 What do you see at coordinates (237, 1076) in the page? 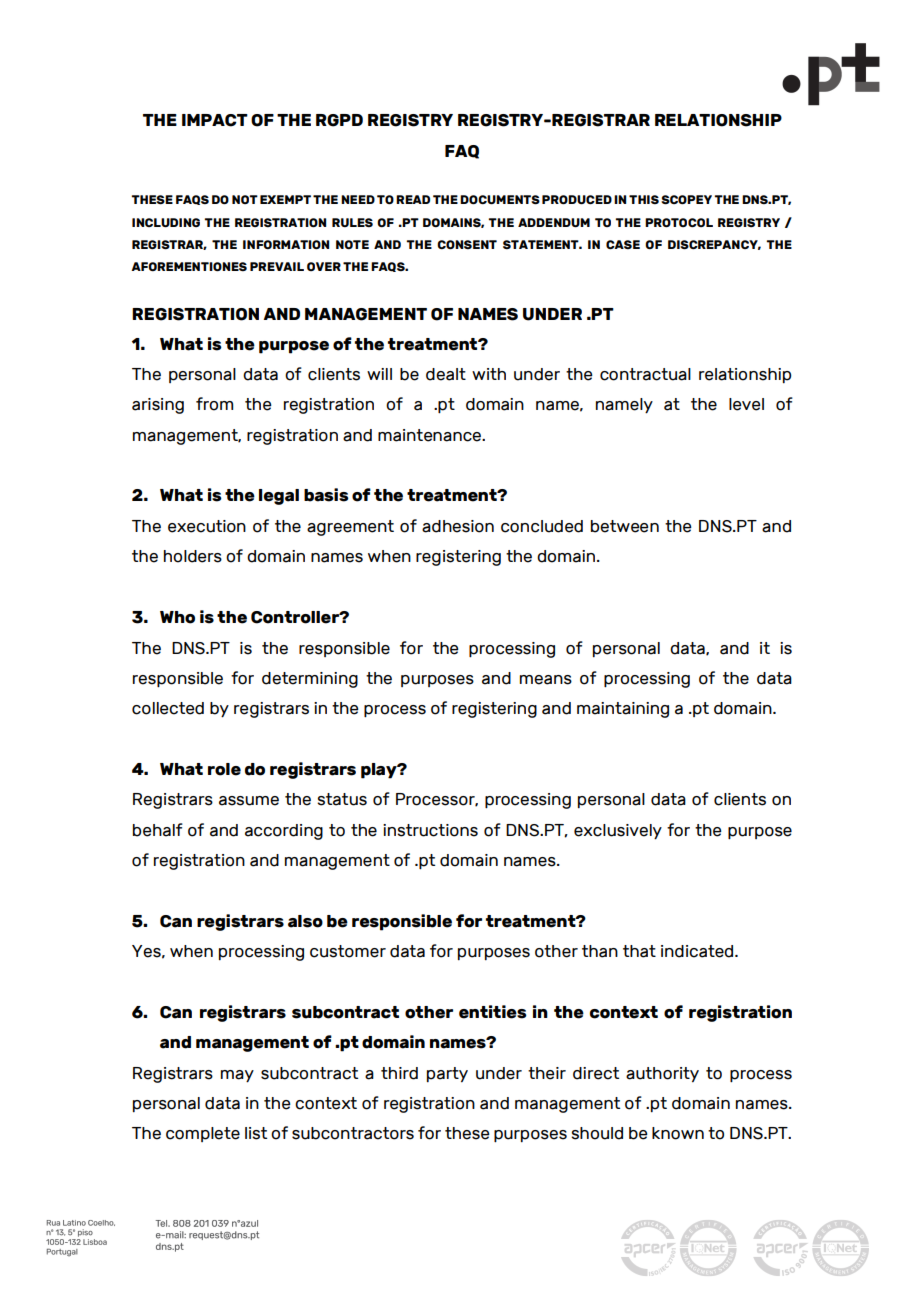
I see `may` at bounding box center [237, 1076].
